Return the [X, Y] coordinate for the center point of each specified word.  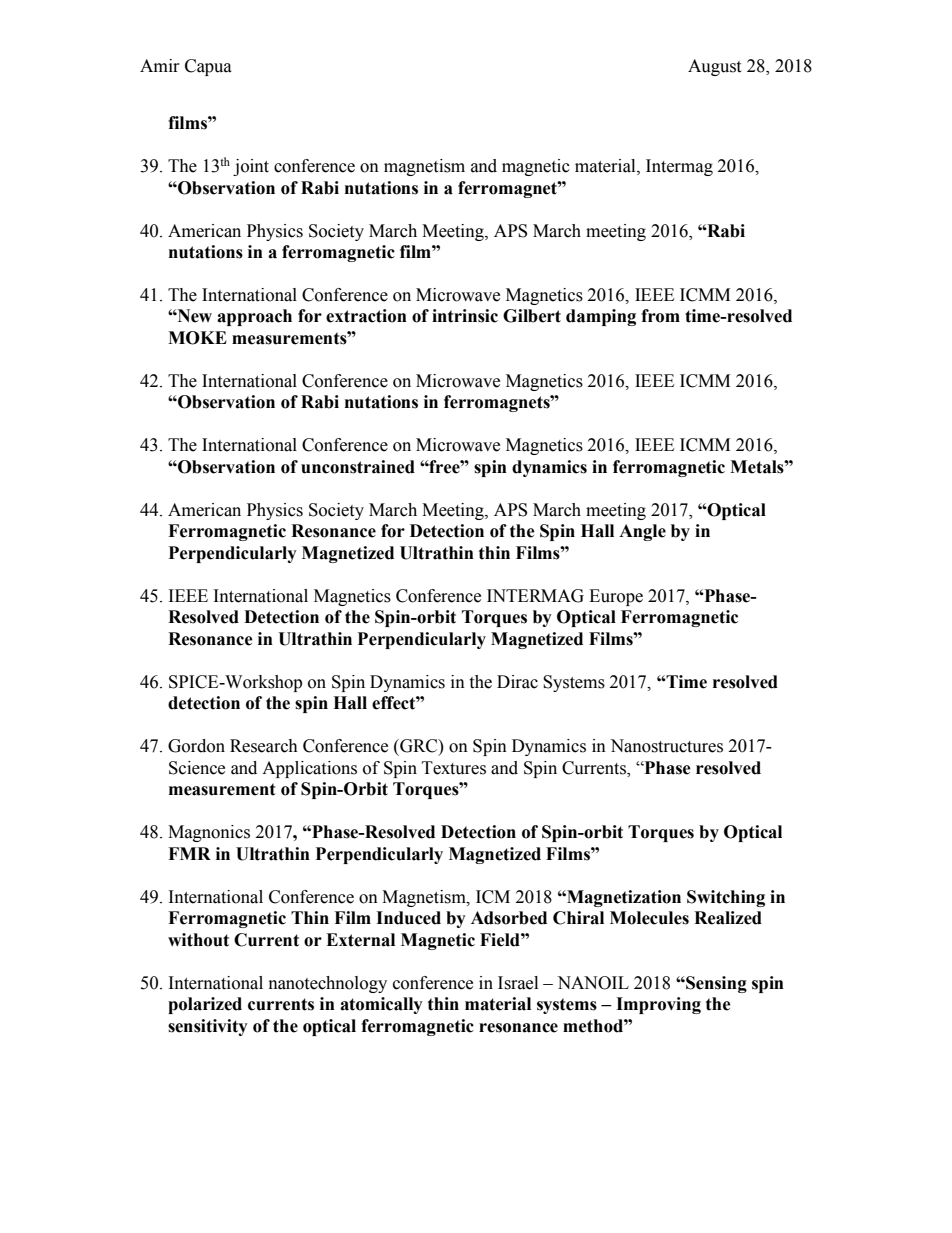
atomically [381, 1005]
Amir [160, 65]
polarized [205, 1005]
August [714, 67]
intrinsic [465, 316]
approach [254, 317]
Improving [658, 1005]
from [660, 316]
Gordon [196, 746]
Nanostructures [666, 746]
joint [251, 167]
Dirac [517, 682]
